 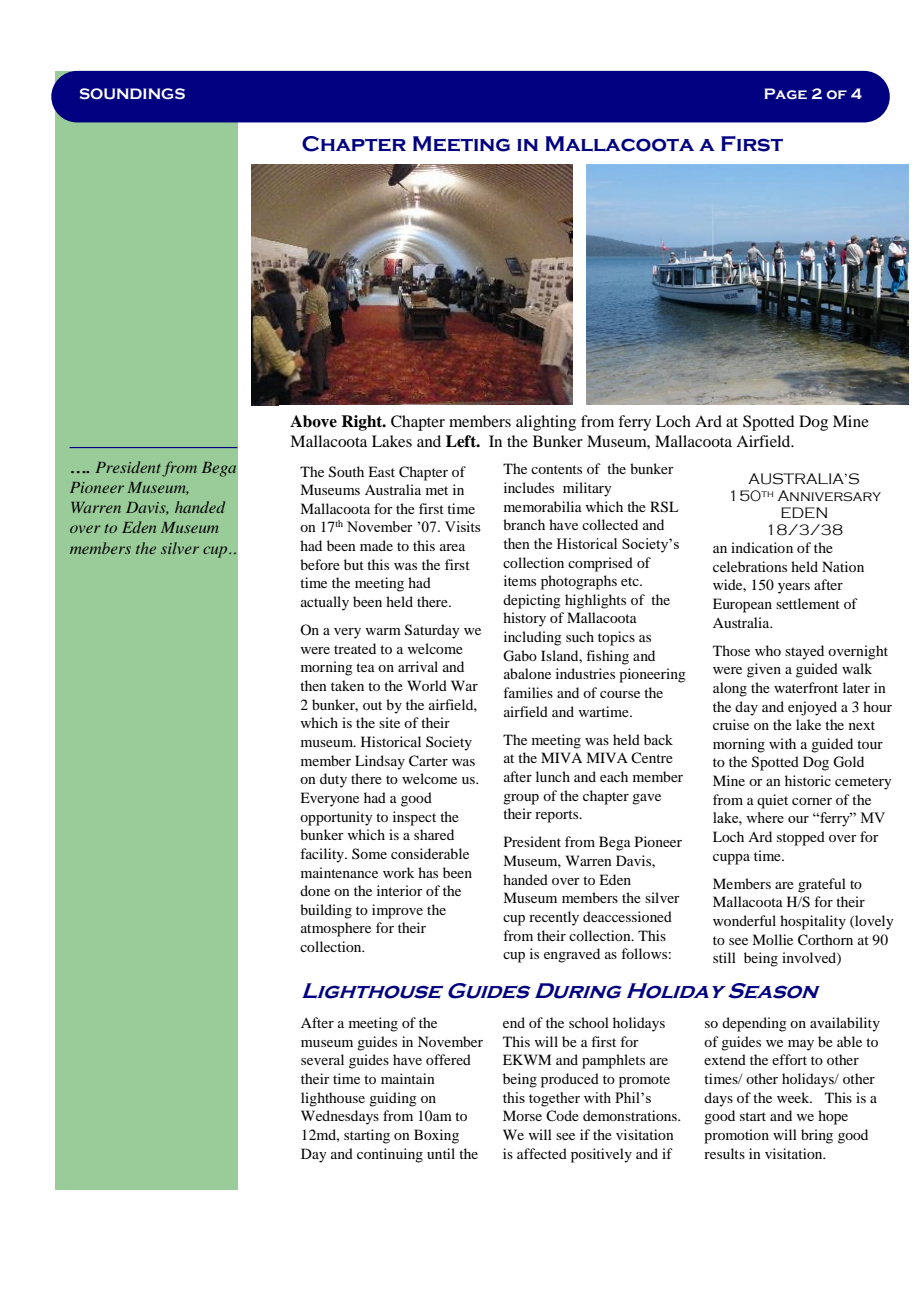 I want to click on history, so click(x=524, y=619).
